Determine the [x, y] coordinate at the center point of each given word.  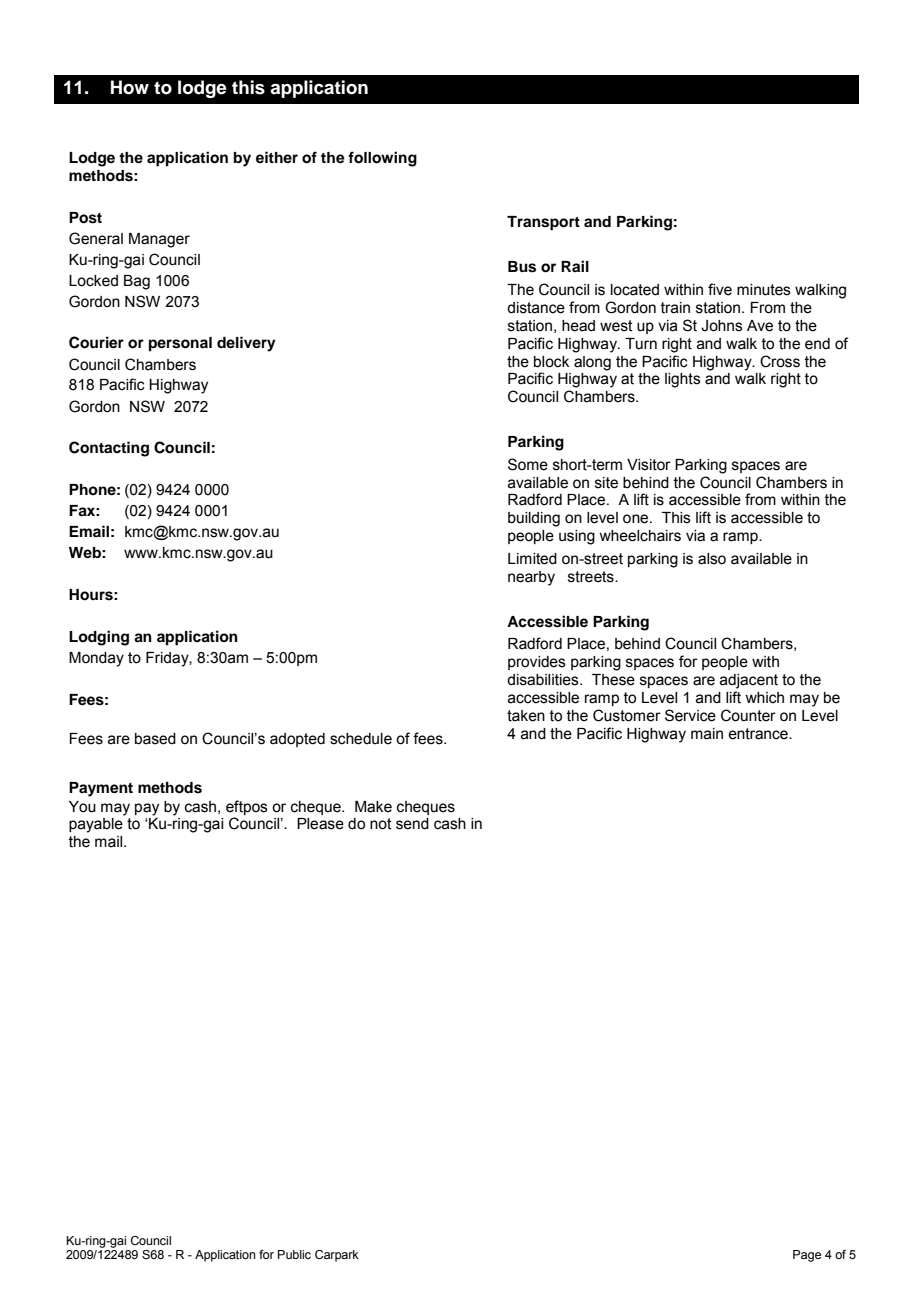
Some [528, 464]
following [382, 159]
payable [96, 825]
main [707, 734]
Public [294, 1254]
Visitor [649, 465]
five [720, 289]
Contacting [109, 449]
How [130, 87]
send [412, 824]
